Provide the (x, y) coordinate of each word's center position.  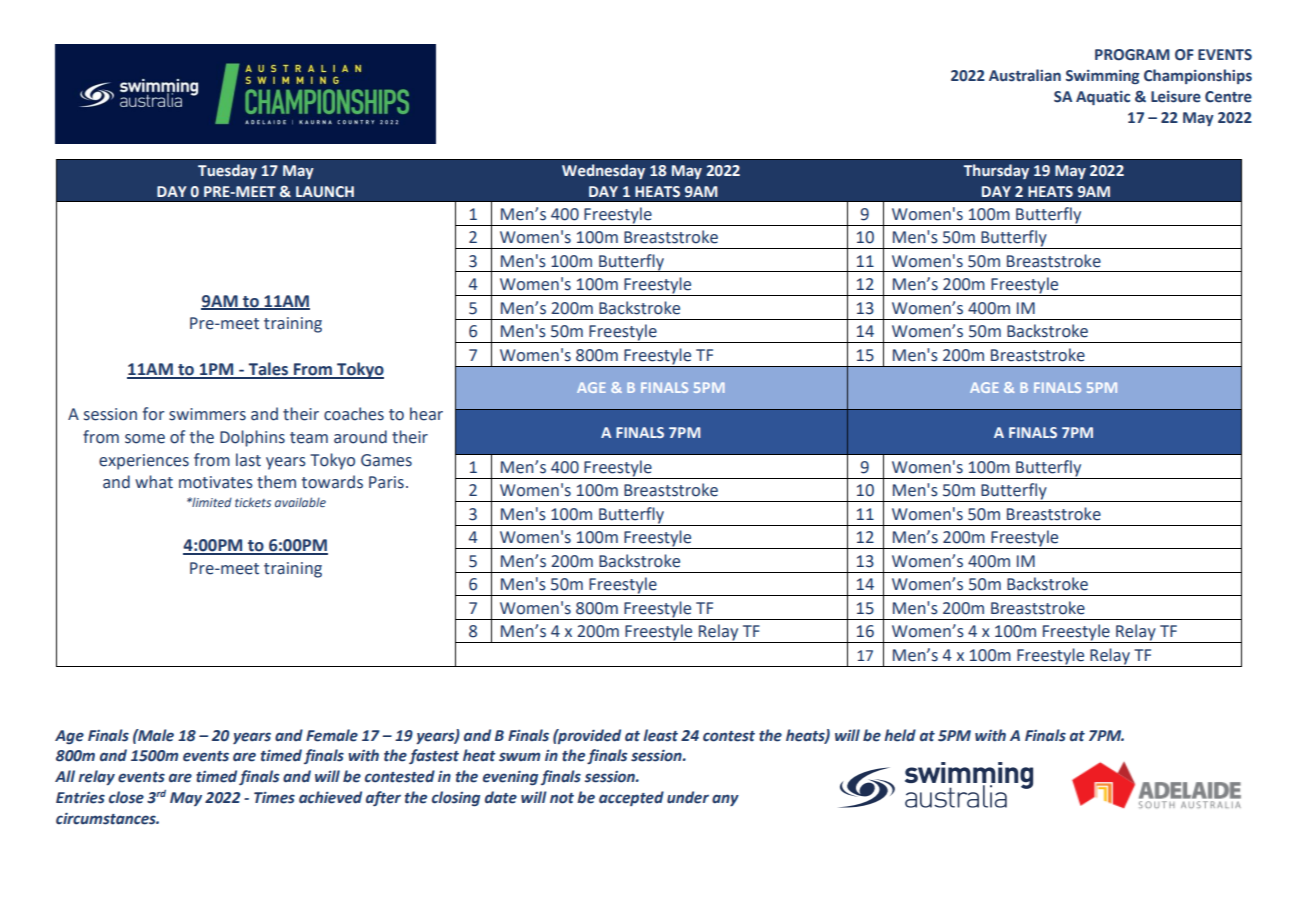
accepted (631, 798)
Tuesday (227, 171)
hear (426, 414)
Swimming (1102, 77)
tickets (253, 502)
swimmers (207, 414)
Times (274, 798)
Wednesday (603, 171)
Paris (386, 482)
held (900, 735)
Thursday (996, 171)
